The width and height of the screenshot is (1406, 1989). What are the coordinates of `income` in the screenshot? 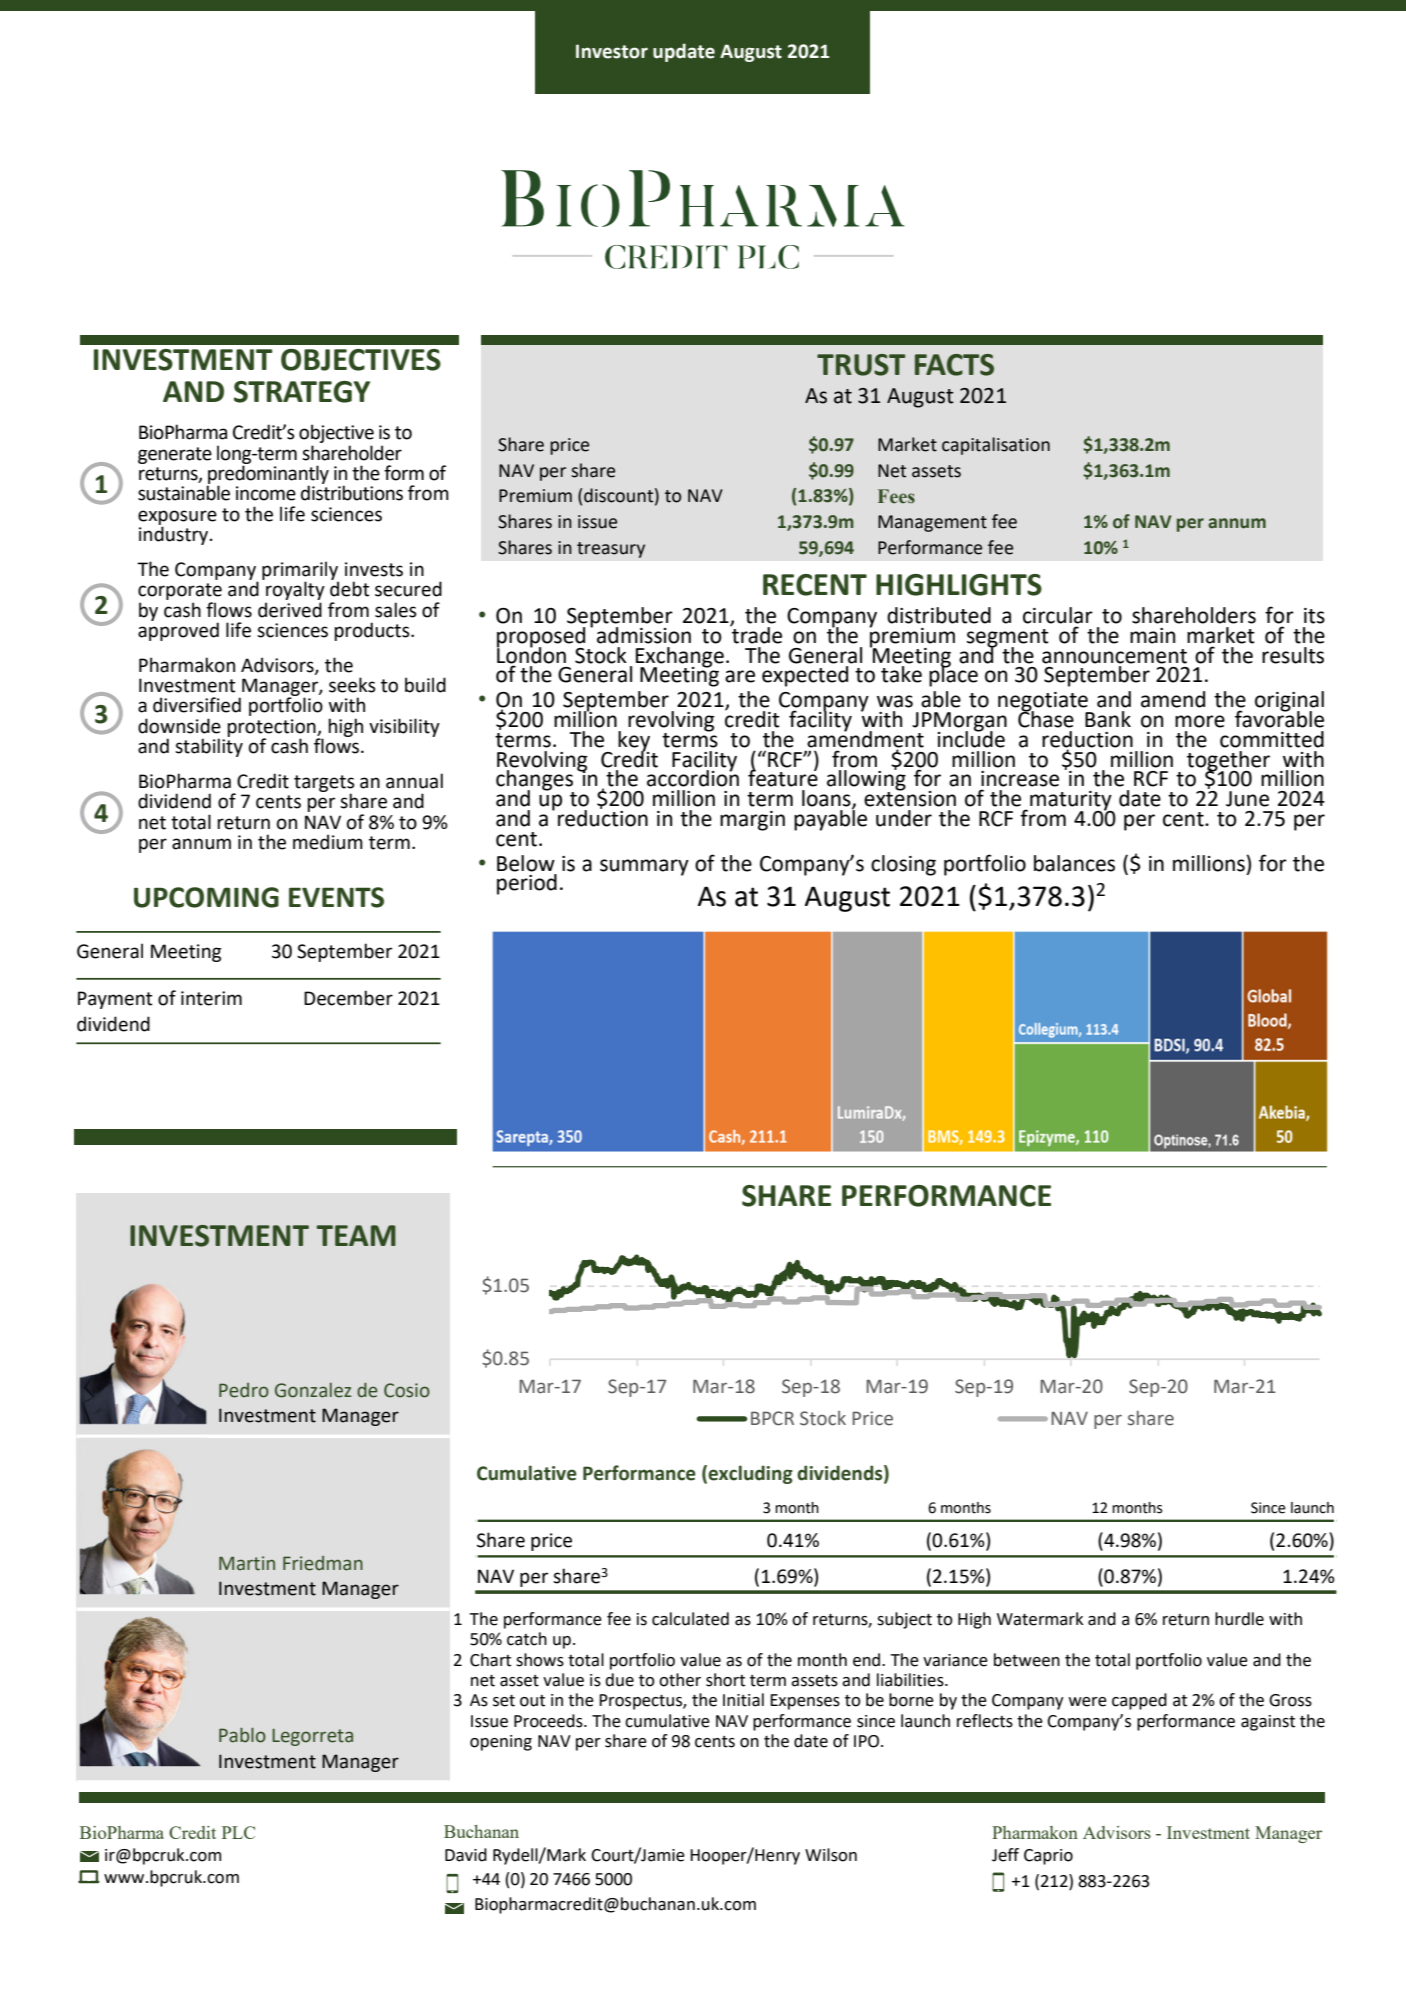 It's located at (266, 493).
